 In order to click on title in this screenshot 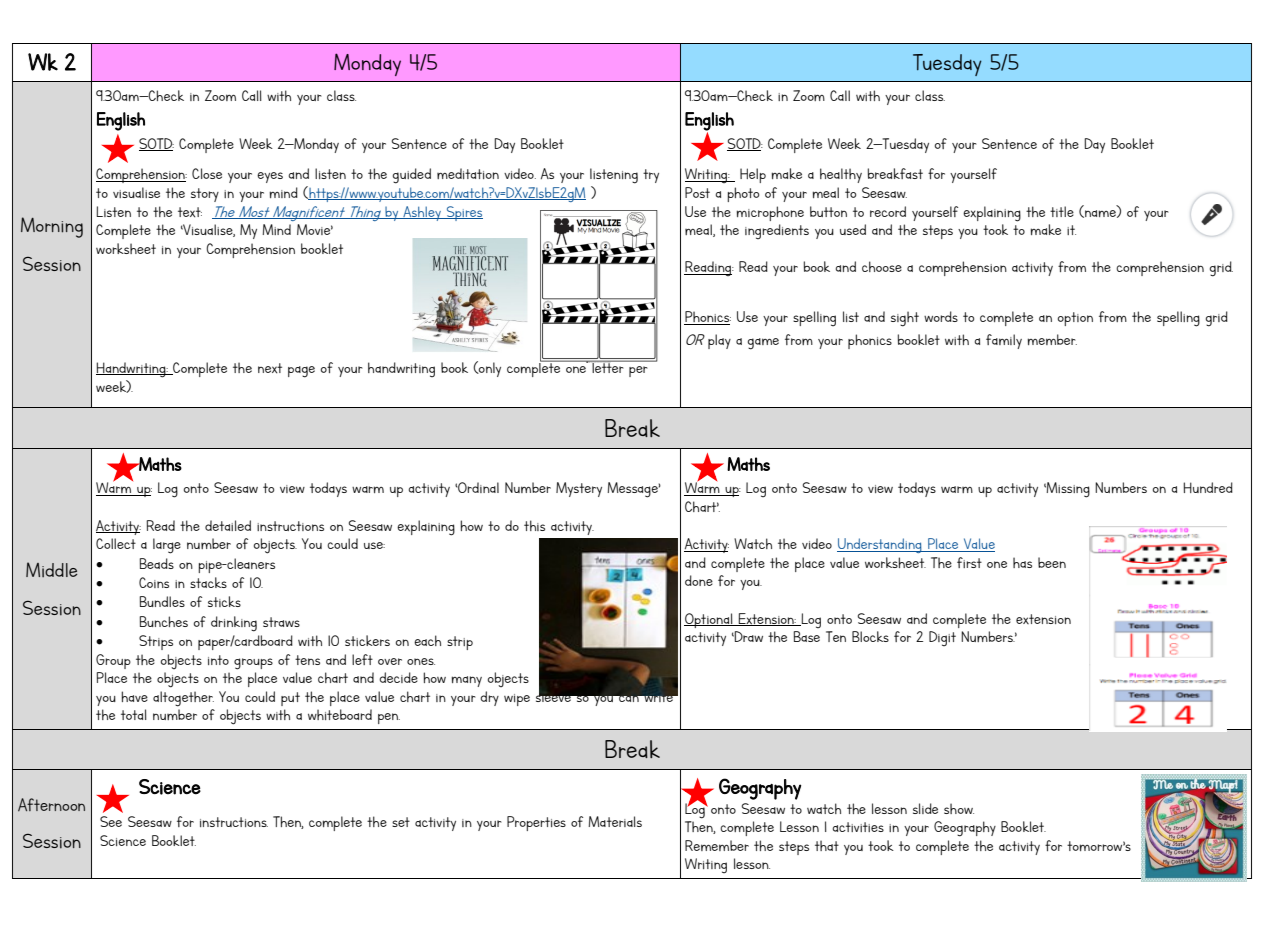, I will do `click(1062, 211)`.
